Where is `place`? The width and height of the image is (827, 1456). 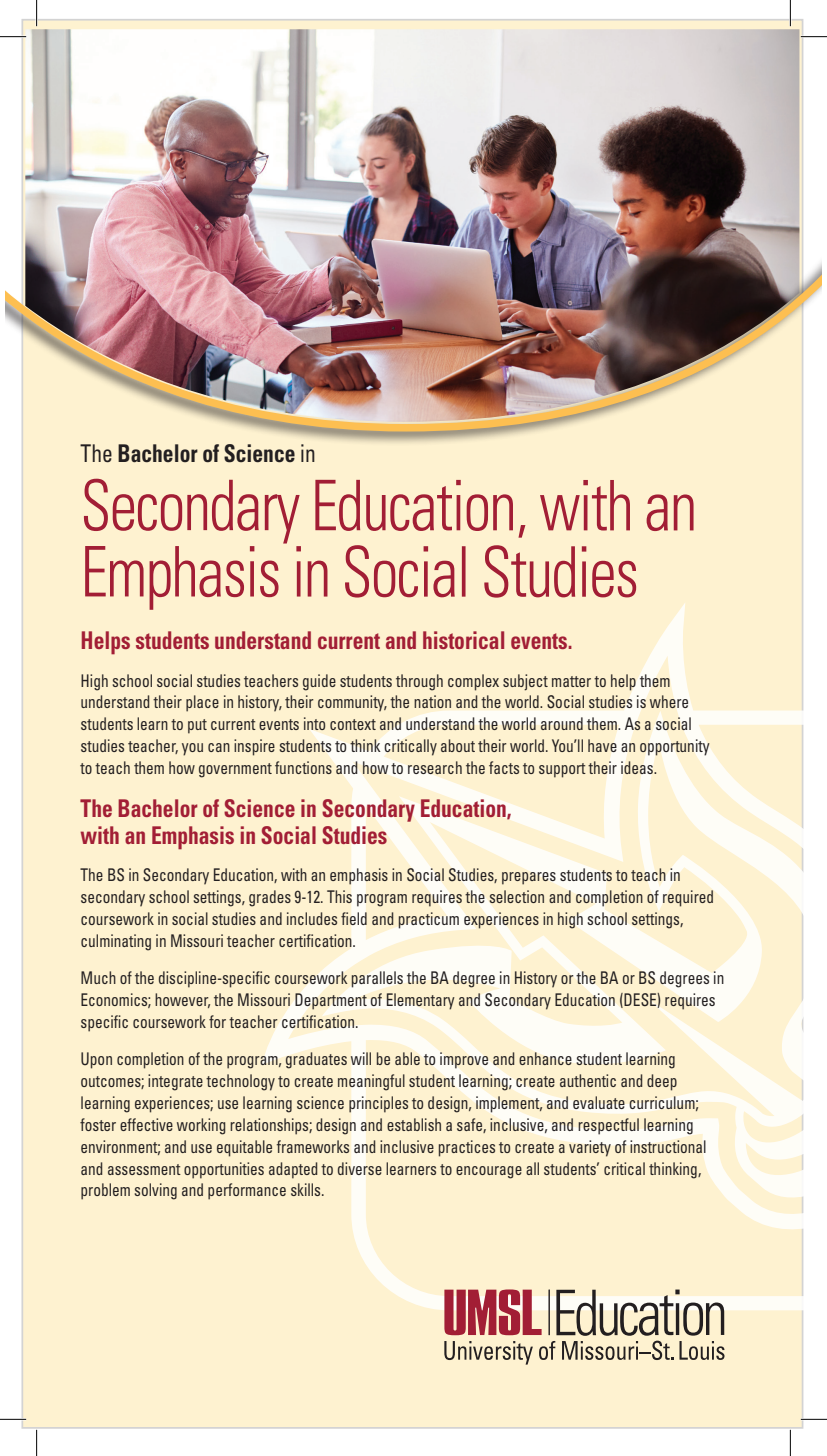 place is located at coordinates (202, 703).
